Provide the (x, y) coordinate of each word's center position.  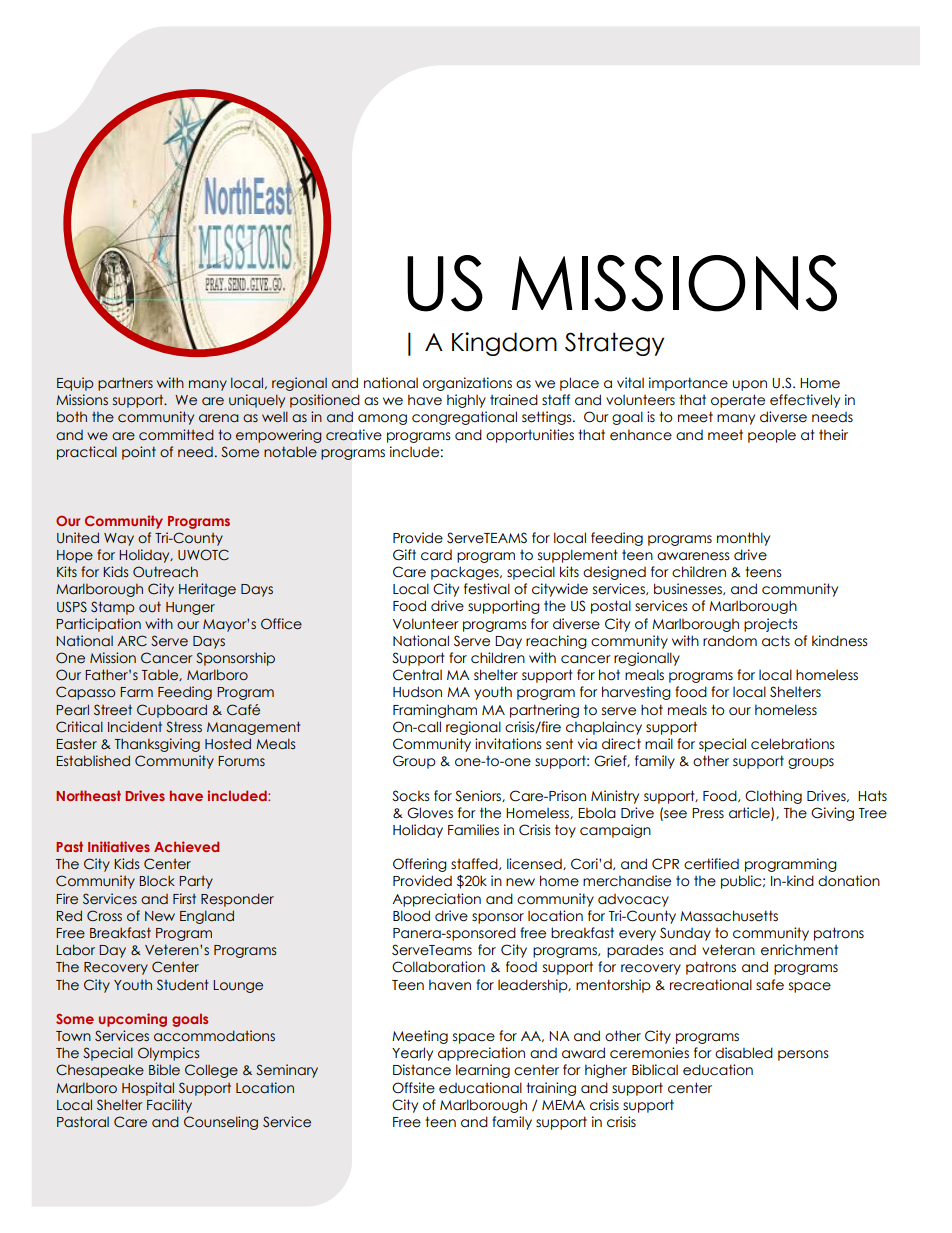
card (436, 555)
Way (119, 539)
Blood (411, 916)
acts (776, 641)
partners (125, 384)
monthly (743, 539)
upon (750, 385)
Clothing (773, 797)
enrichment (799, 950)
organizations (467, 384)
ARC (132, 640)
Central (417, 675)
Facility (169, 1106)
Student (182, 985)
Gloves (430, 813)
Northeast (88, 795)
